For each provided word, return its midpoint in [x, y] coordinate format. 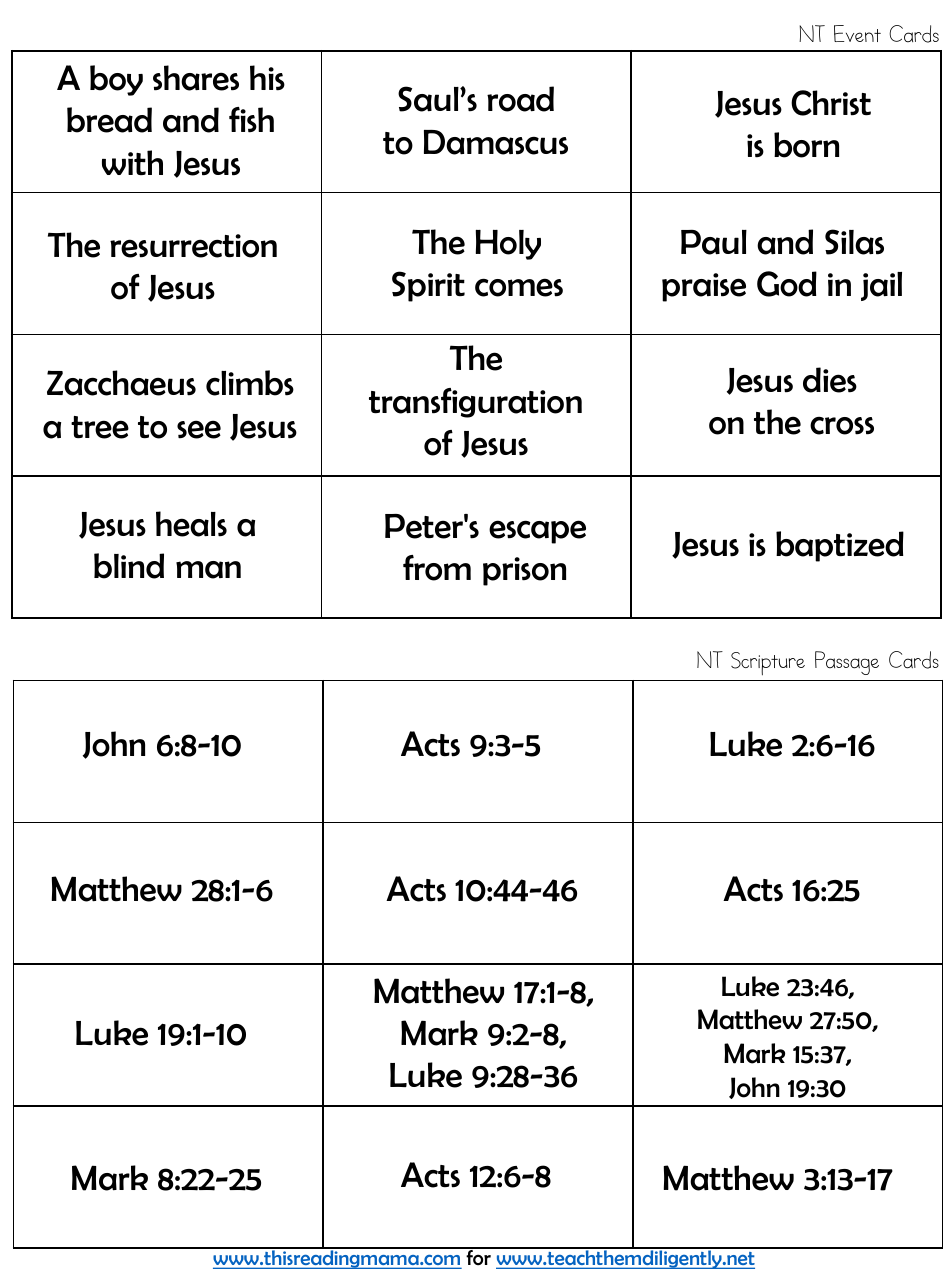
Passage [847, 663]
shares [196, 78]
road [520, 99]
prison [524, 571]
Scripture [768, 663]
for [478, 1257]
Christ [831, 103]
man [208, 570]
